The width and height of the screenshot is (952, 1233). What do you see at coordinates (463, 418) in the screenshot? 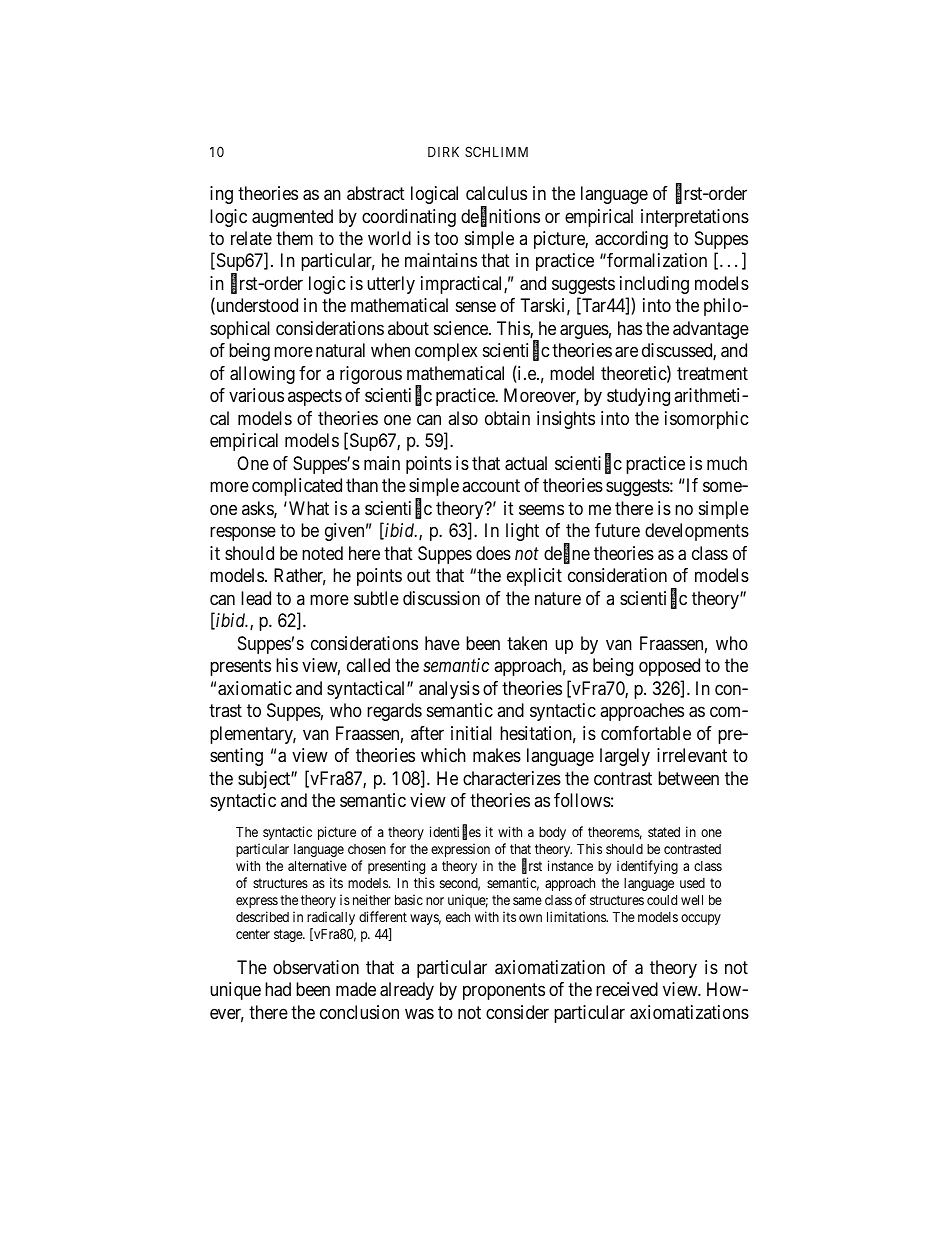
I see `also` at bounding box center [463, 418].
